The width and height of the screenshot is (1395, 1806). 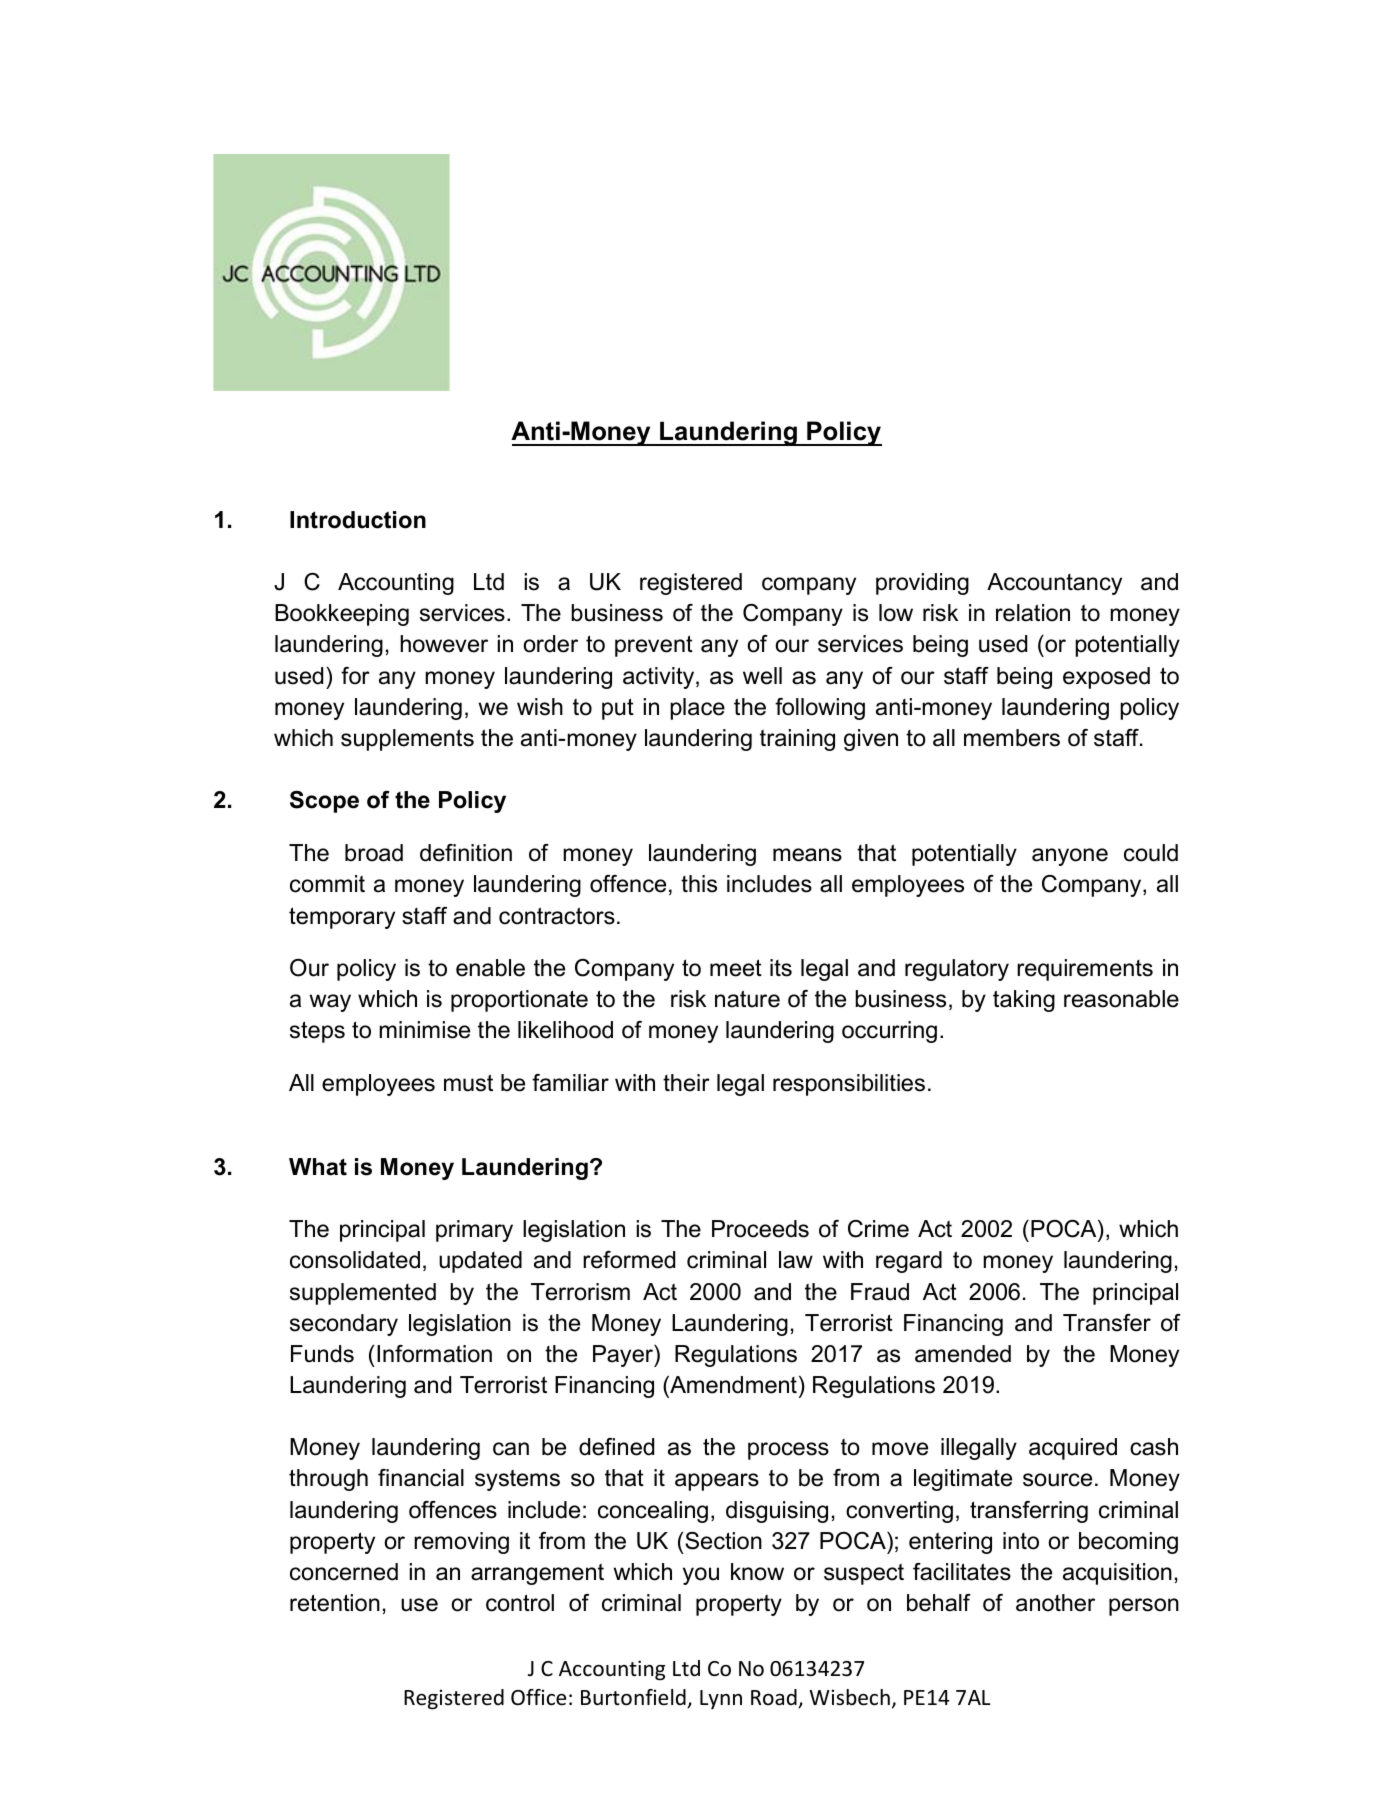 What do you see at coordinates (342, 918) in the screenshot?
I see `temporary` at bounding box center [342, 918].
